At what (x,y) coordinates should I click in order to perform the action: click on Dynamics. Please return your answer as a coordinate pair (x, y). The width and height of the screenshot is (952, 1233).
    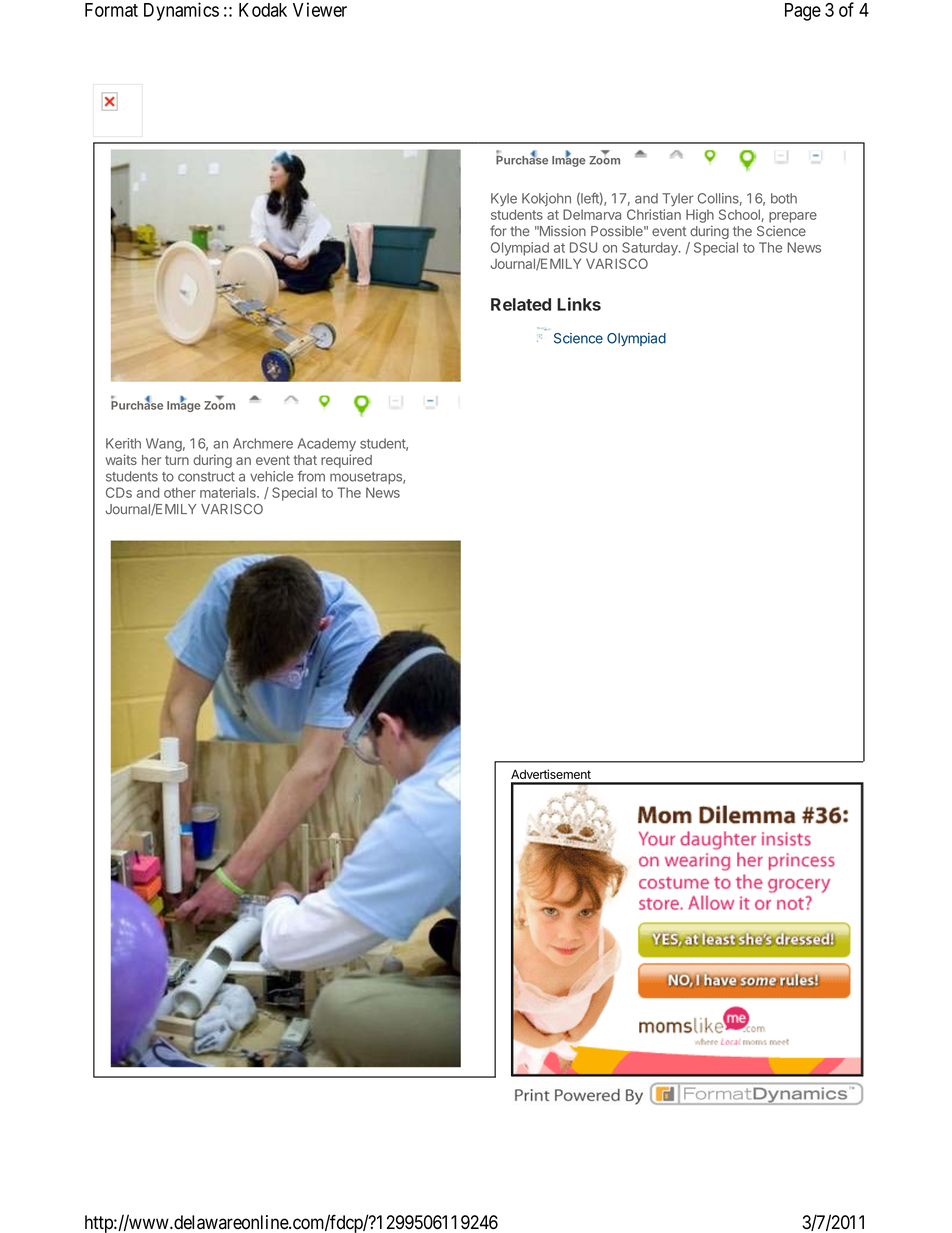
    Looking at the image, I should click on (181, 11).
